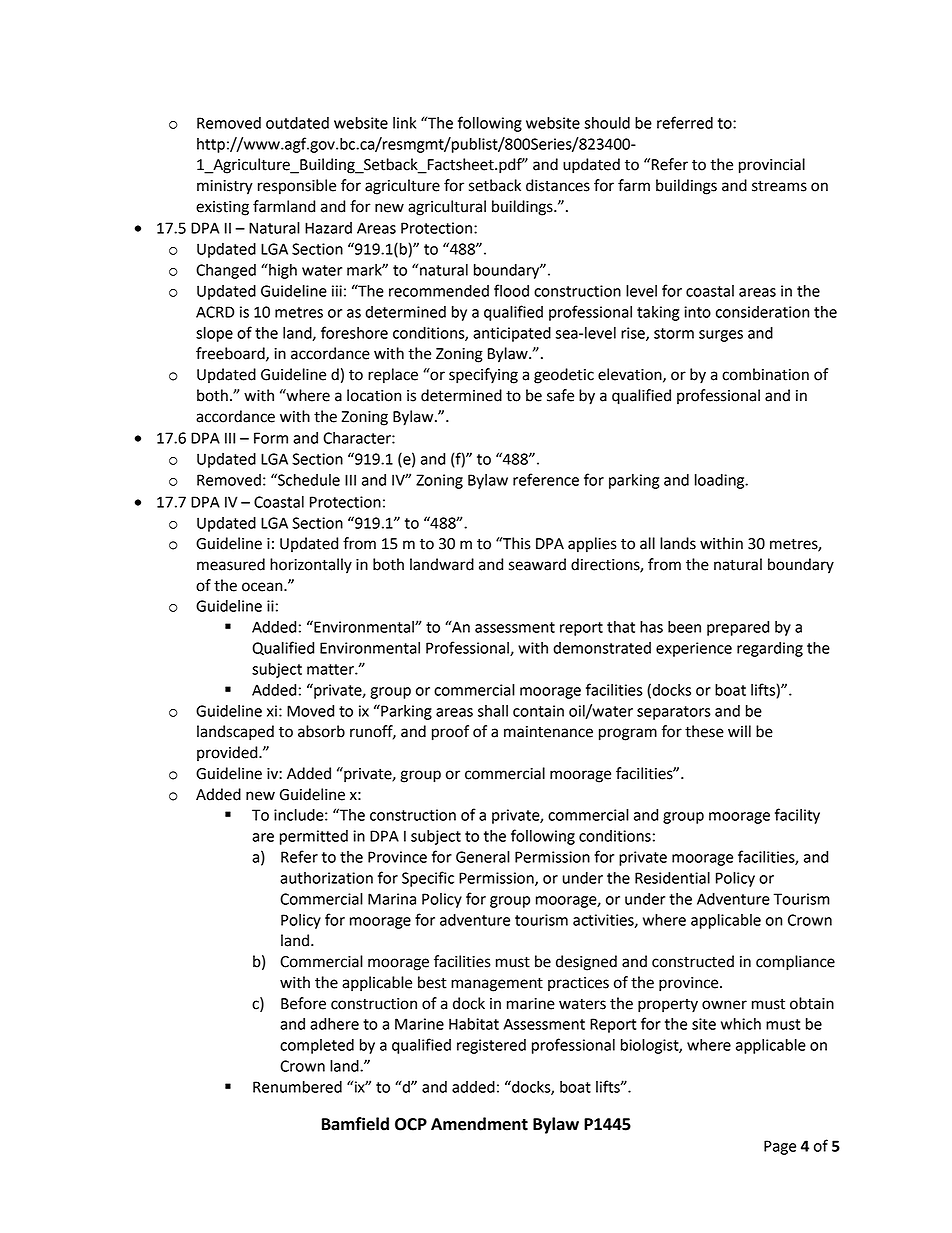 The width and height of the screenshot is (952, 1233). Describe the element at coordinates (317, 1046) in the screenshot. I see `completed` at that location.
